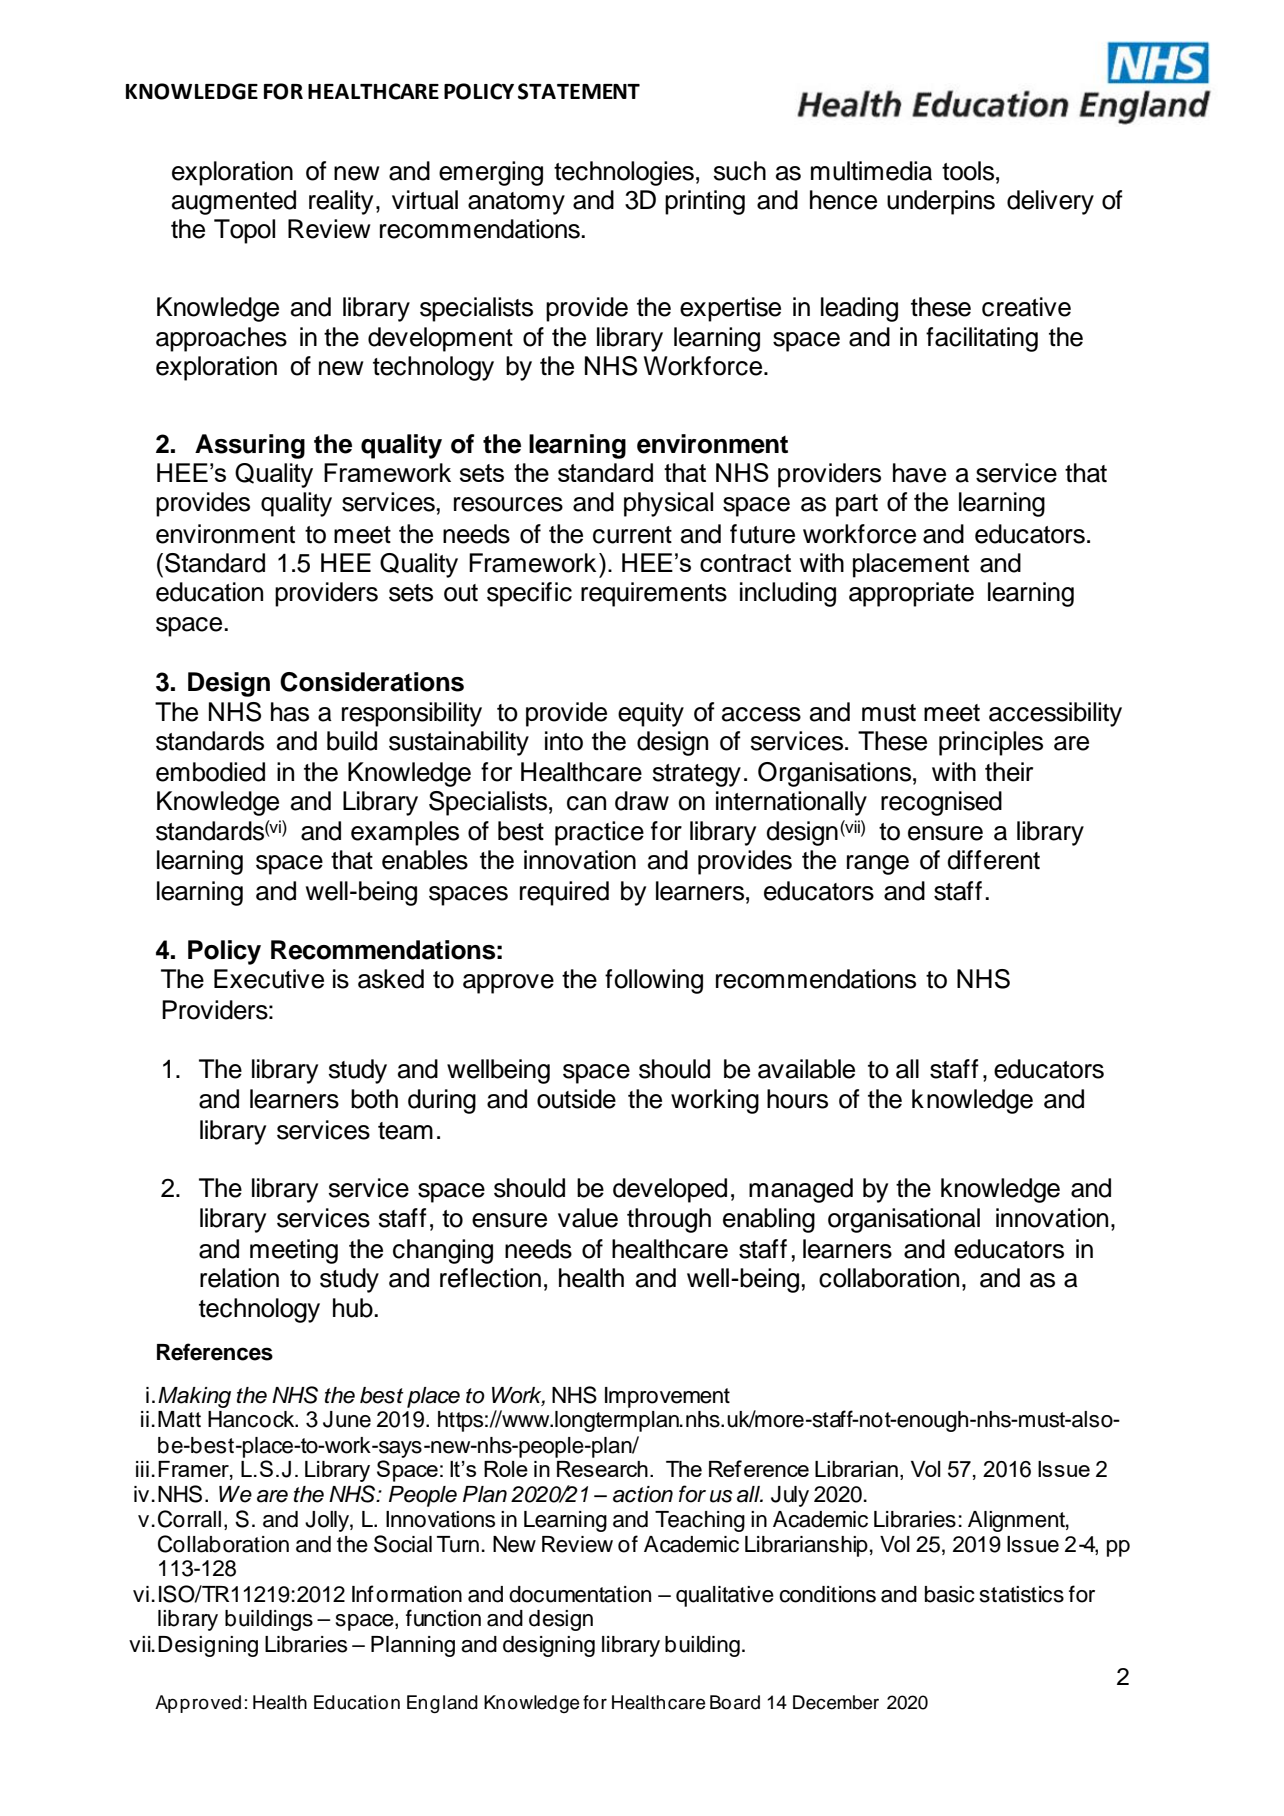  What do you see at coordinates (941, 202) in the screenshot?
I see `underpins` at bounding box center [941, 202].
